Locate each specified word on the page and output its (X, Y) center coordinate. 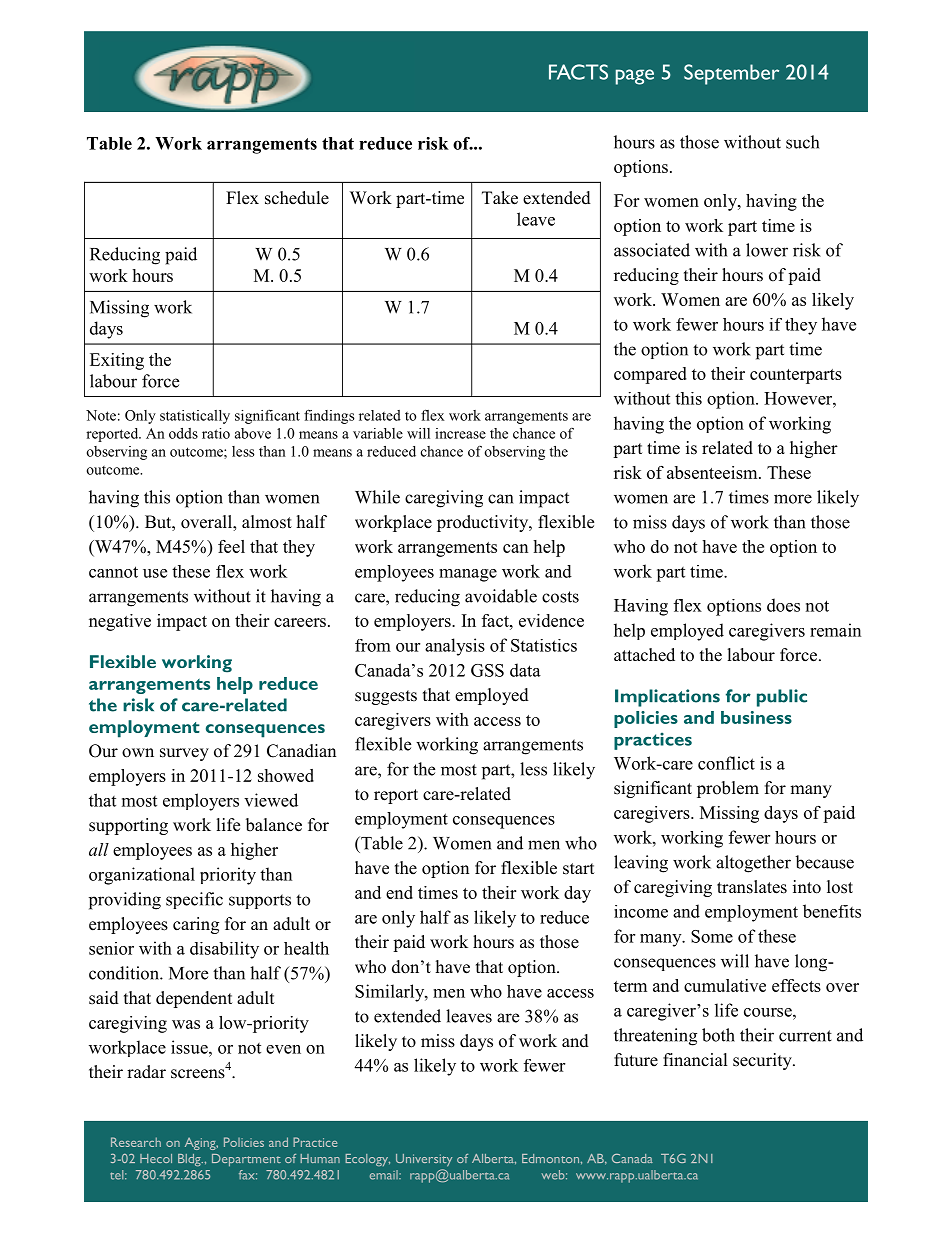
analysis (455, 647)
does (783, 605)
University (424, 1160)
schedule (297, 198)
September (731, 74)
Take (500, 198)
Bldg (190, 1160)
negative (120, 622)
